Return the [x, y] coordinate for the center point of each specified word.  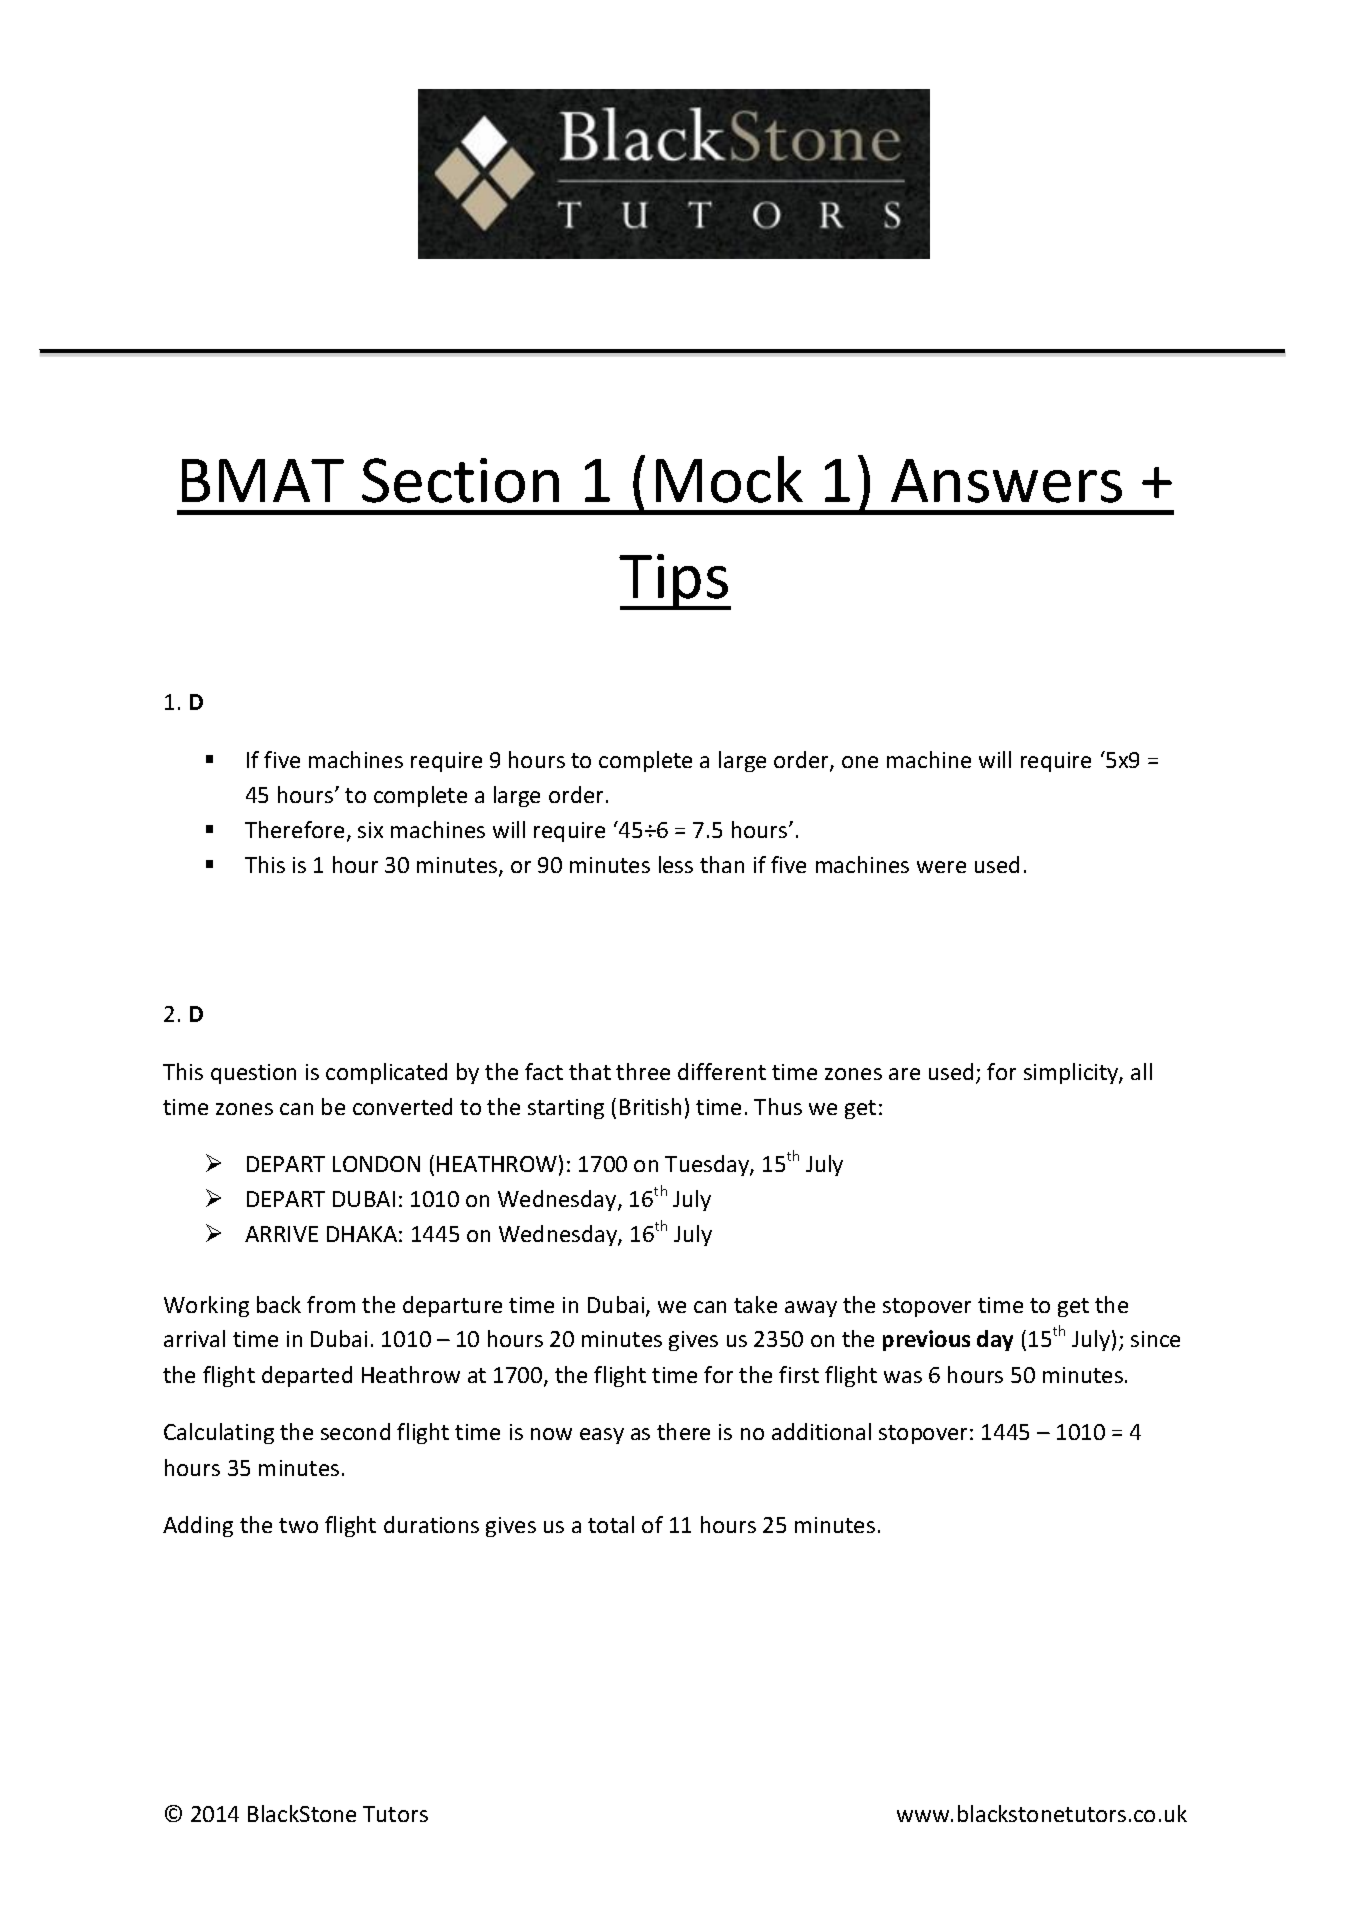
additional [821, 1431]
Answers [1006, 481]
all [1141, 1071]
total [611, 1524]
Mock [729, 479]
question [253, 1074]
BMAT [263, 480]
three [643, 1071]
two [298, 1525]
